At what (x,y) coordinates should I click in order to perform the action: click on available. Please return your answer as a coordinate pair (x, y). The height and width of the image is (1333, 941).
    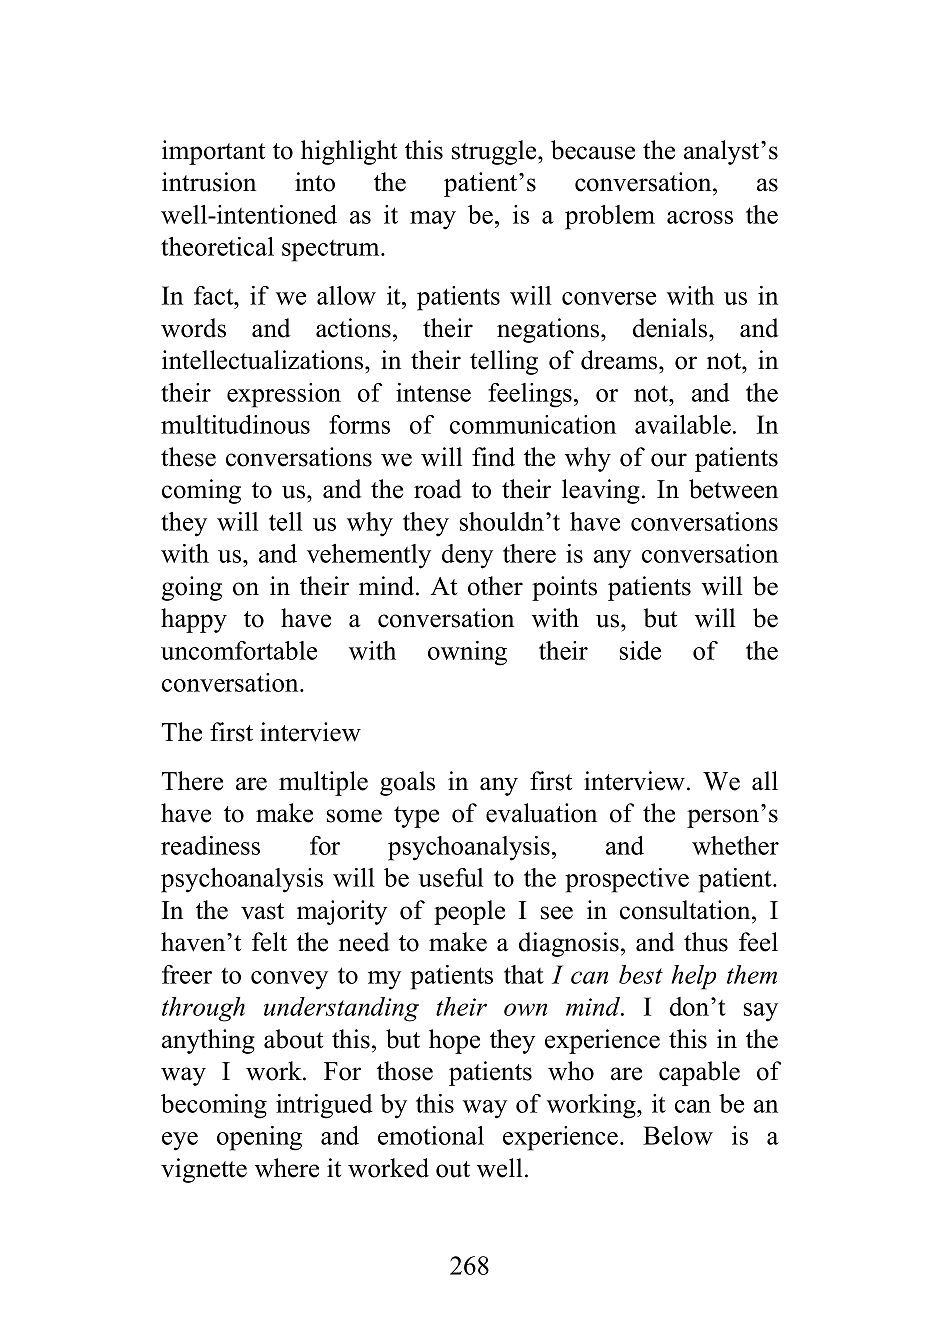
    Looking at the image, I should click on (683, 424).
